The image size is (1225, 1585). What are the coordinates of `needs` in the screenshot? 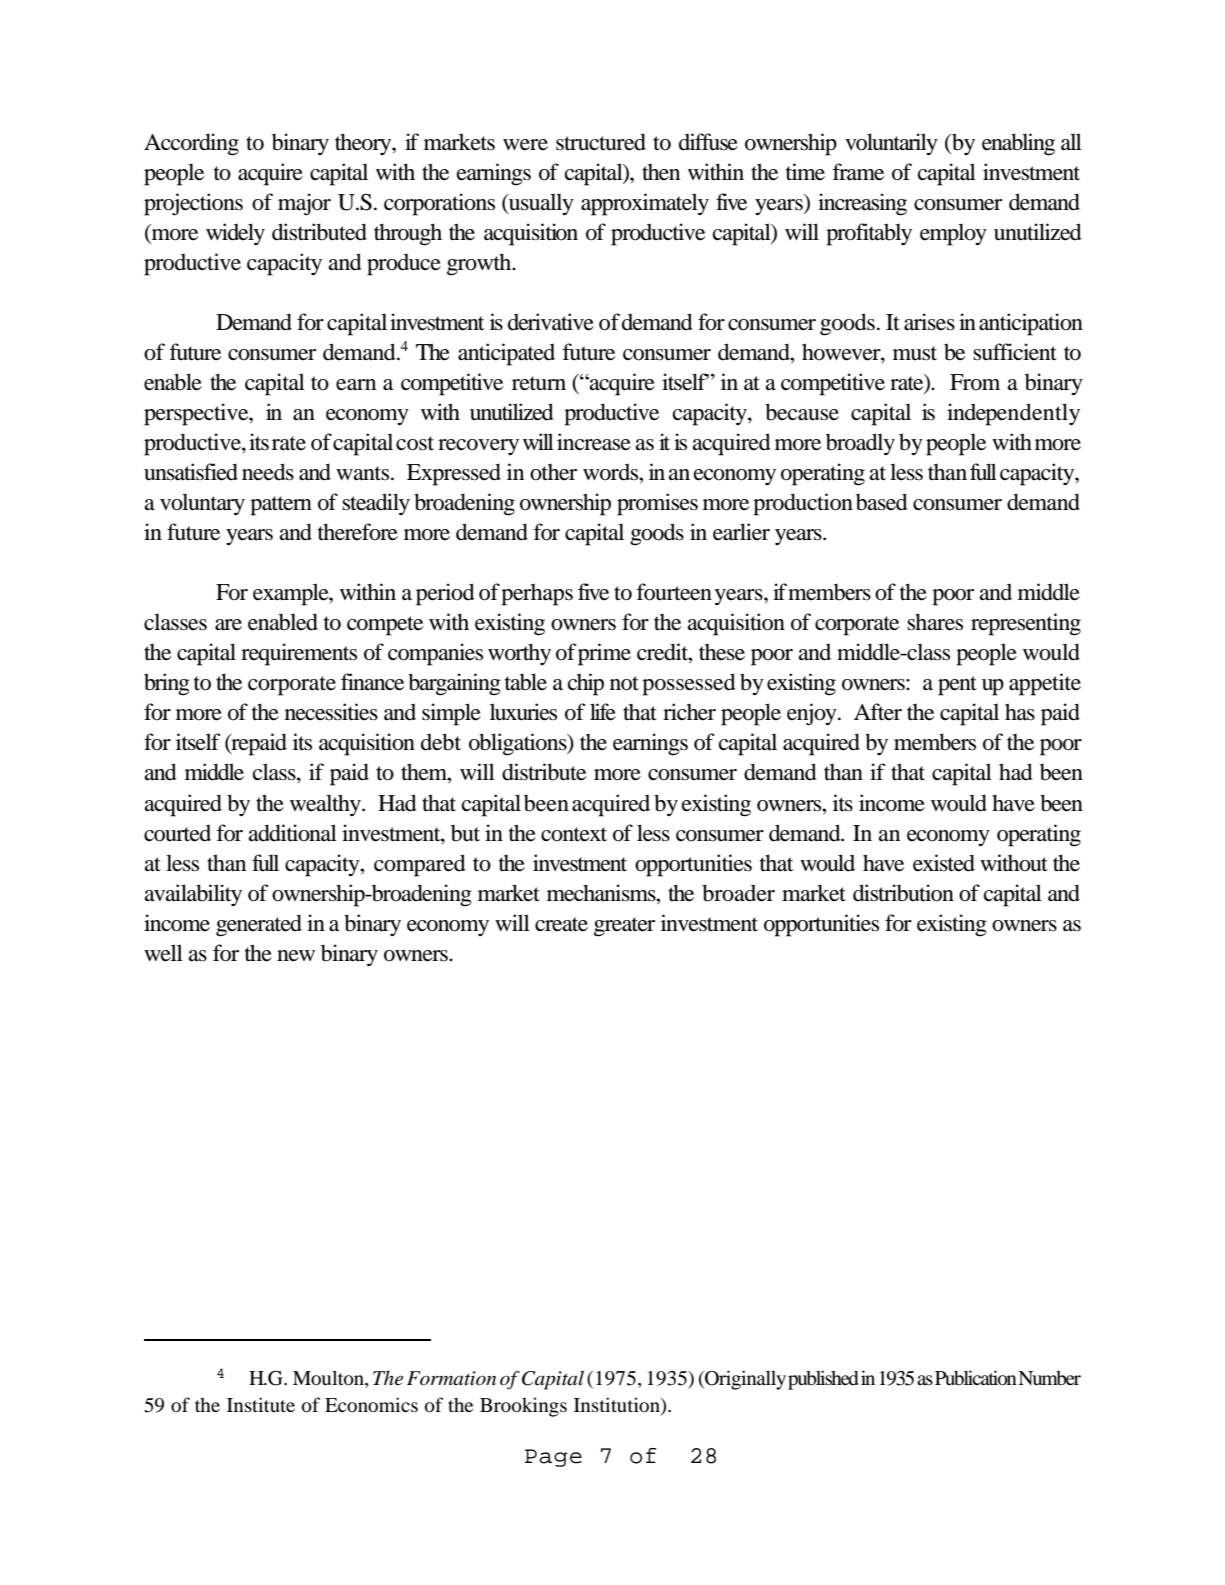 It's located at (268, 472).
